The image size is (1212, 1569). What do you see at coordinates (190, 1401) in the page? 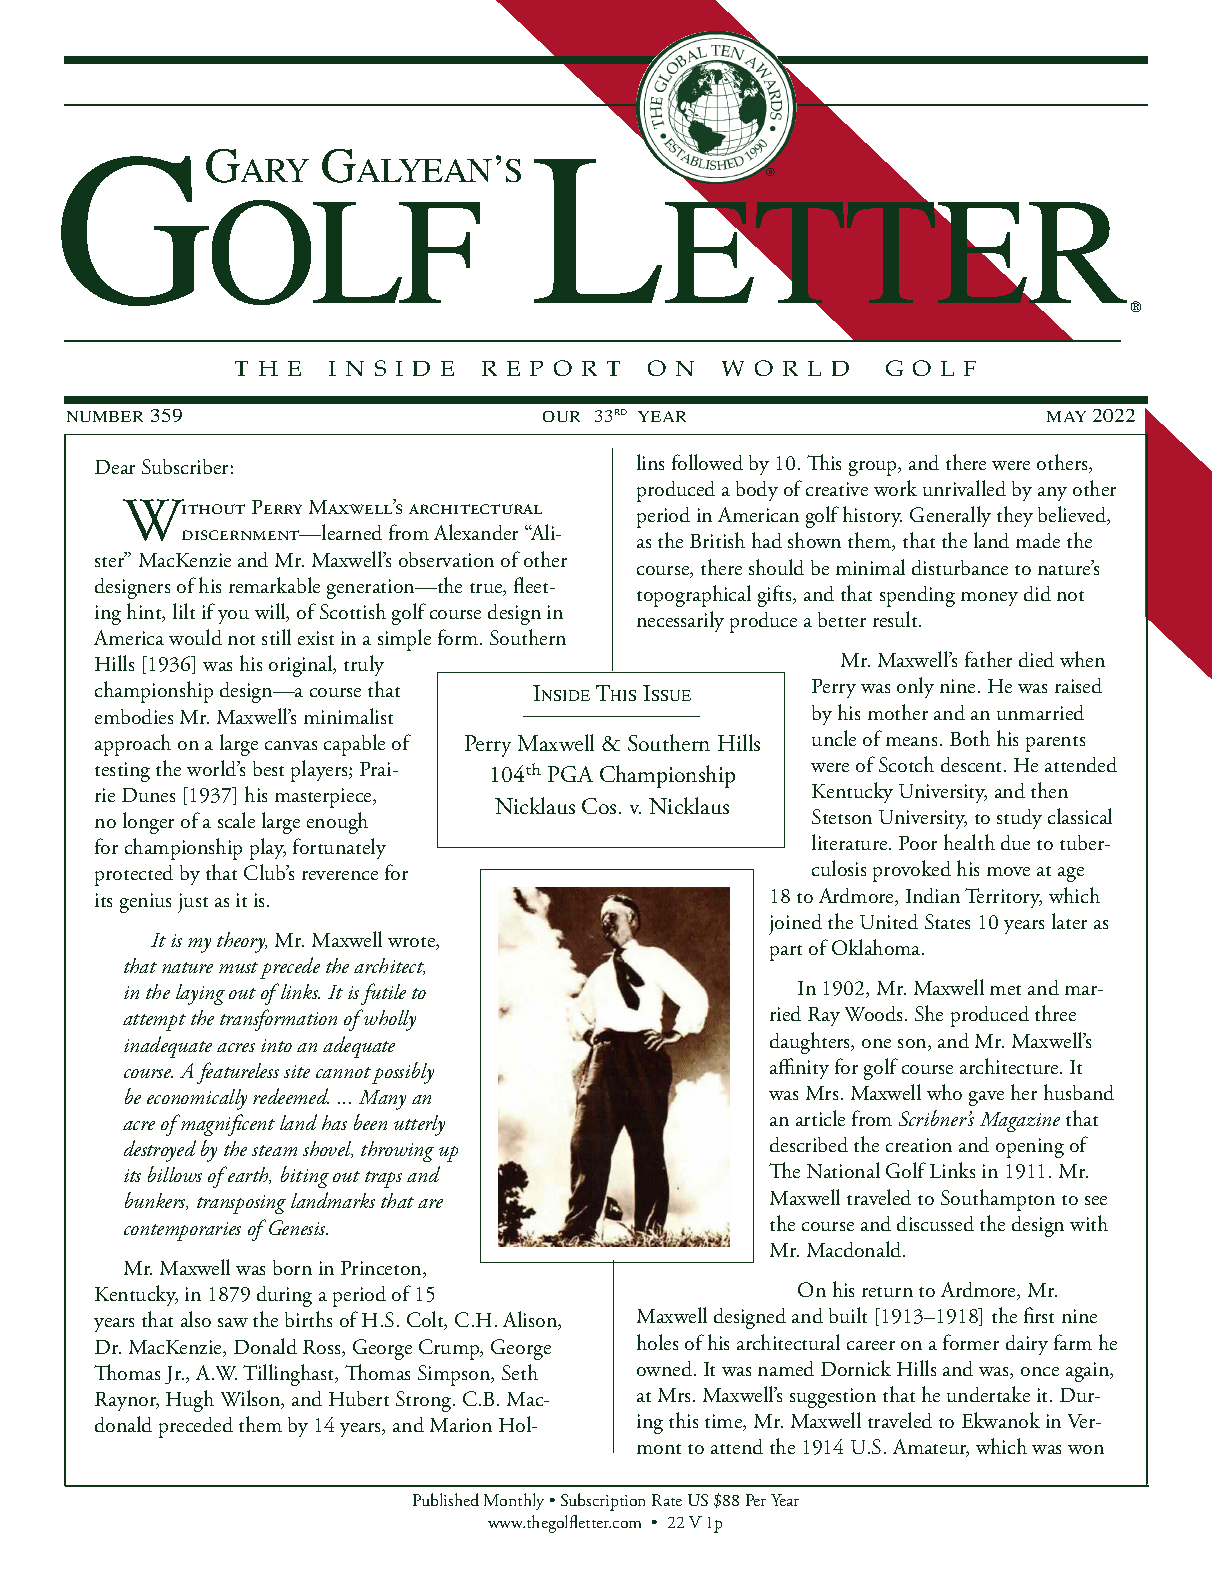
I see `Hugh` at bounding box center [190, 1401].
